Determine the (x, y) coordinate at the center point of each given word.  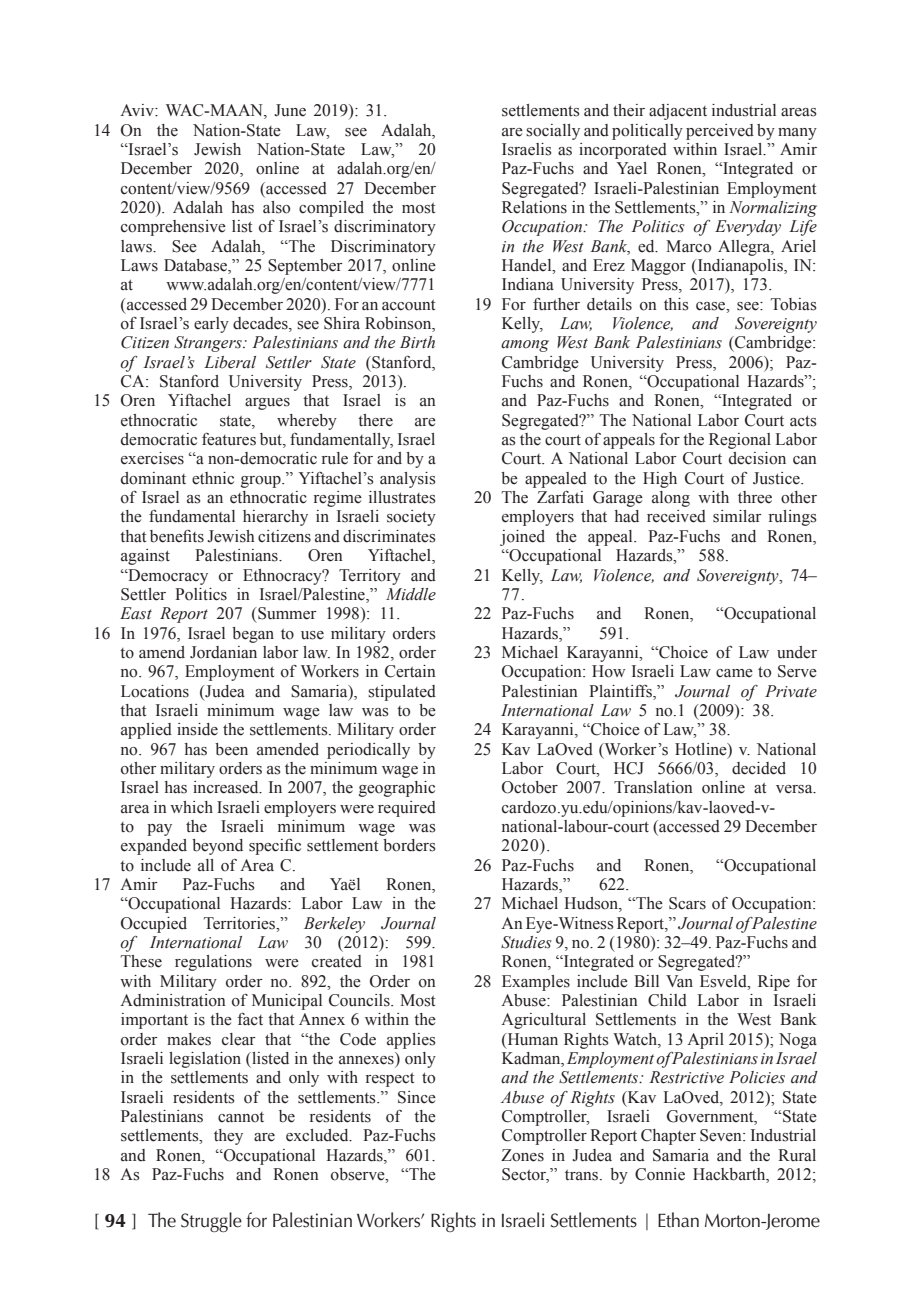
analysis (408, 480)
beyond (217, 847)
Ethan (678, 1220)
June (290, 110)
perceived (720, 132)
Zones (522, 1155)
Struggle (211, 1222)
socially (553, 132)
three (755, 497)
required (407, 809)
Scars (687, 903)
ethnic (213, 478)
